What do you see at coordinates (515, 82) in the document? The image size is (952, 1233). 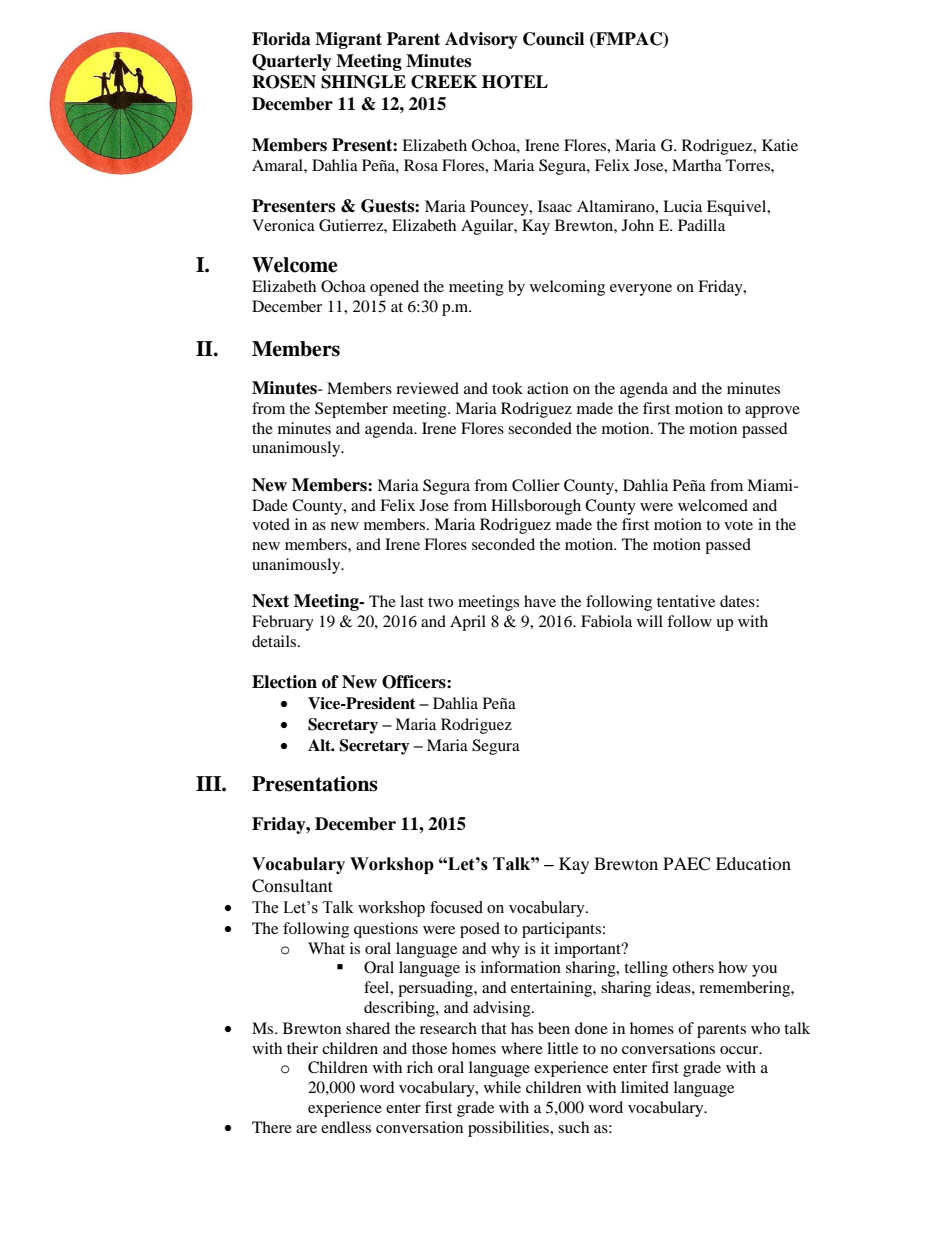 I see `HOTEL` at bounding box center [515, 82].
